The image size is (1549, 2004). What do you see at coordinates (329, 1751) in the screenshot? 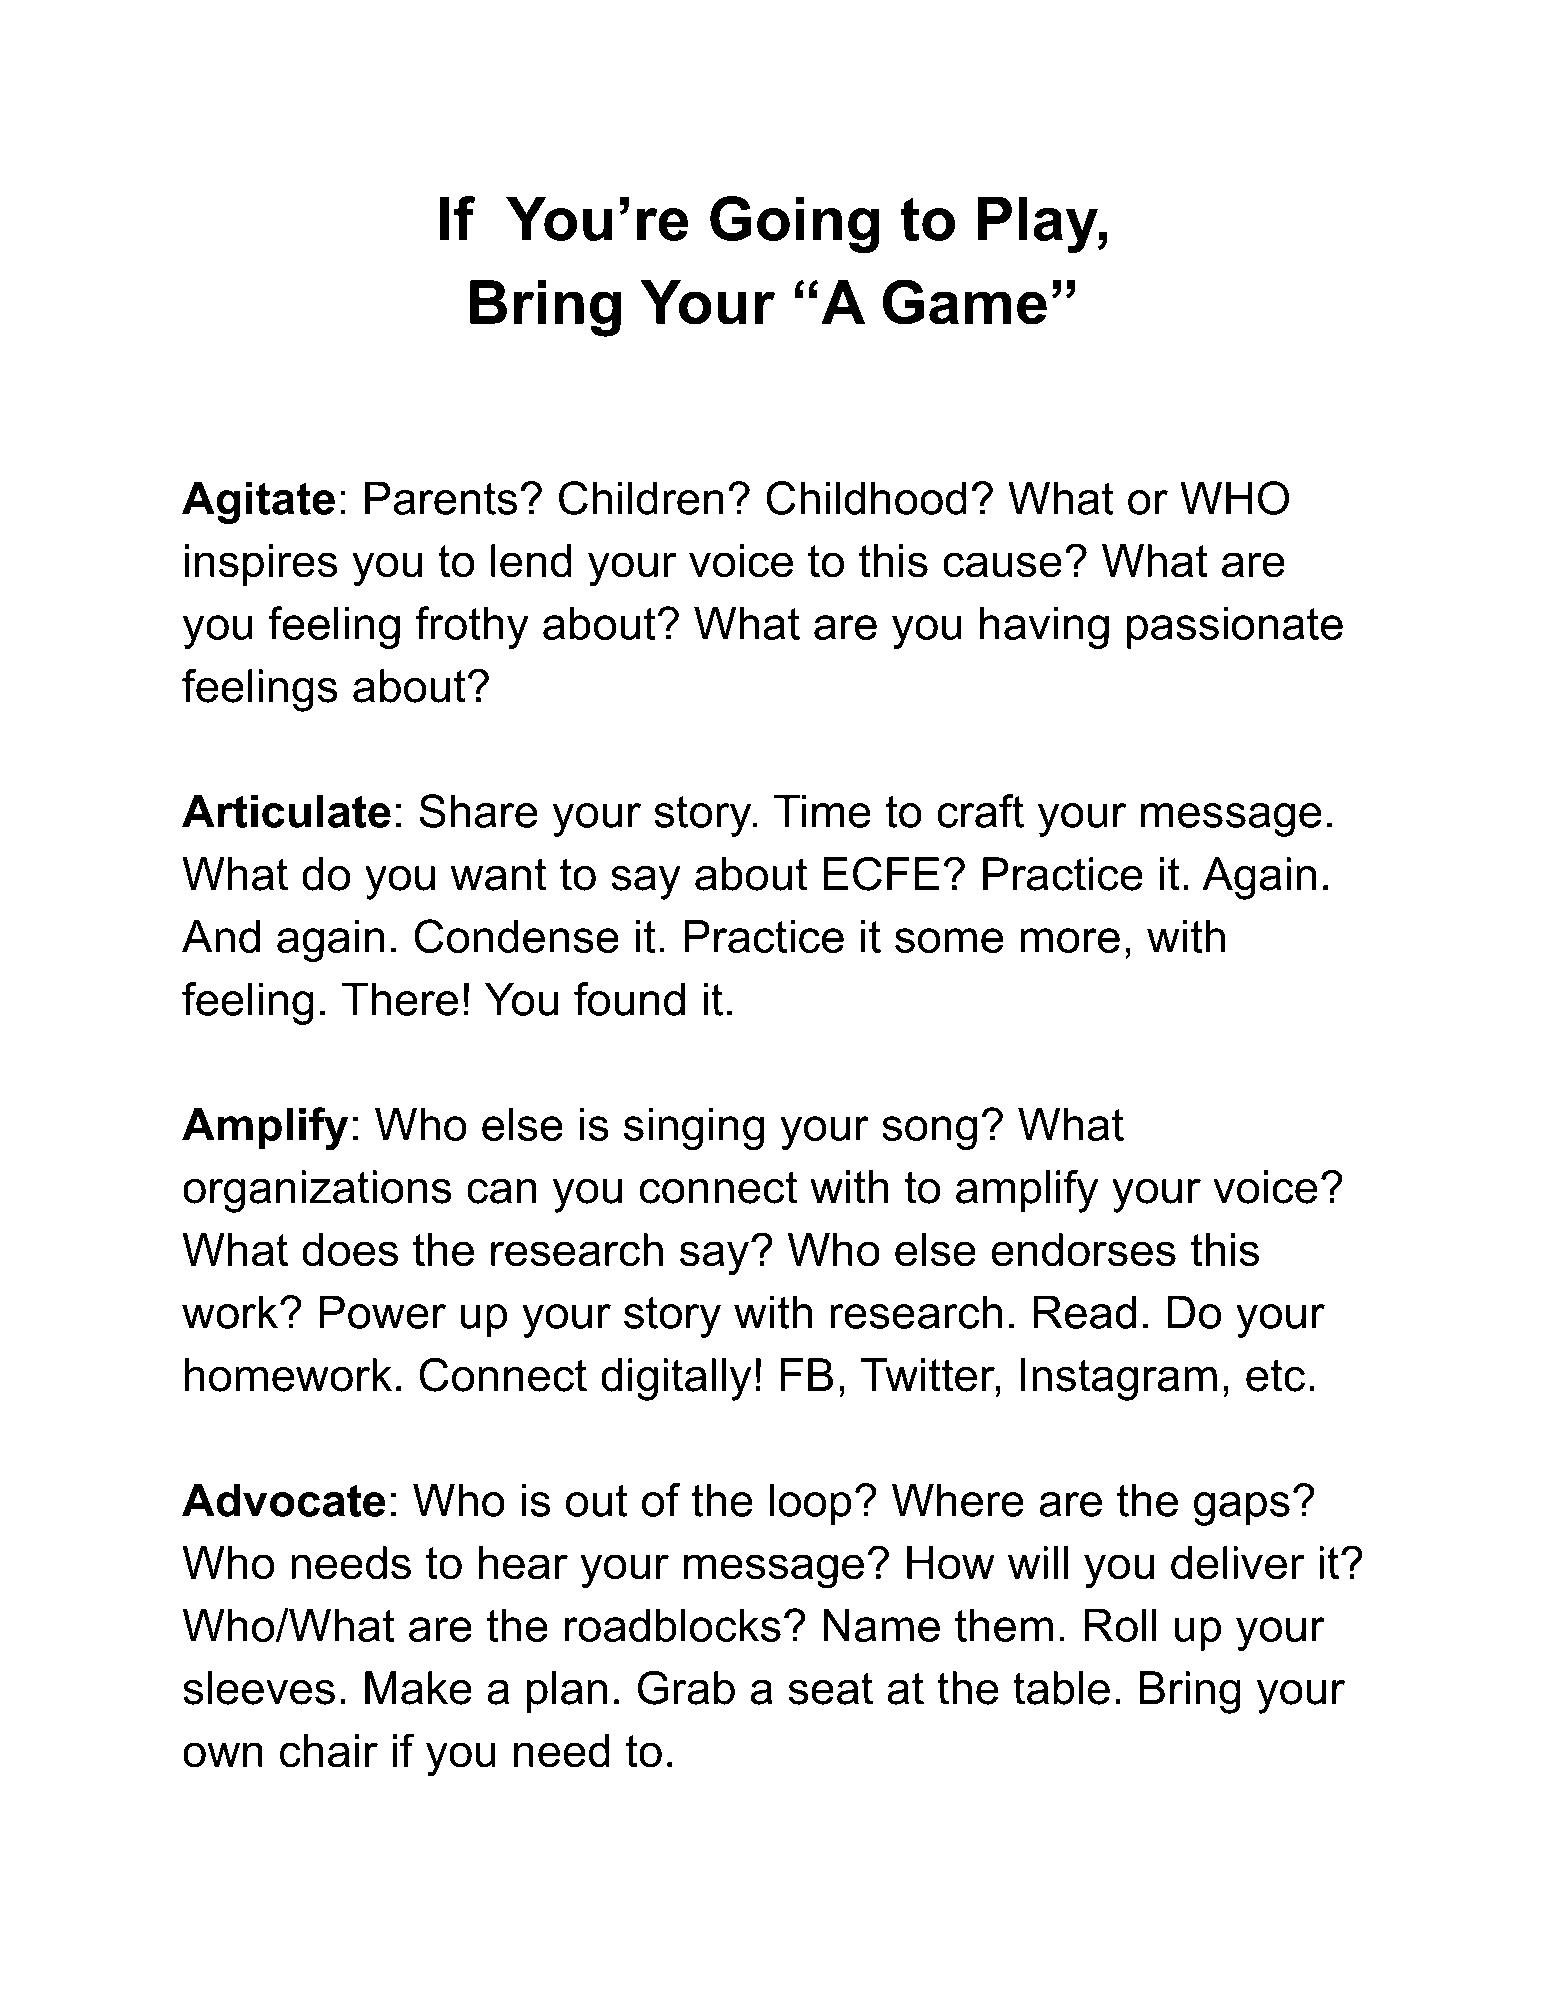
I see `chair` at bounding box center [329, 1751].
